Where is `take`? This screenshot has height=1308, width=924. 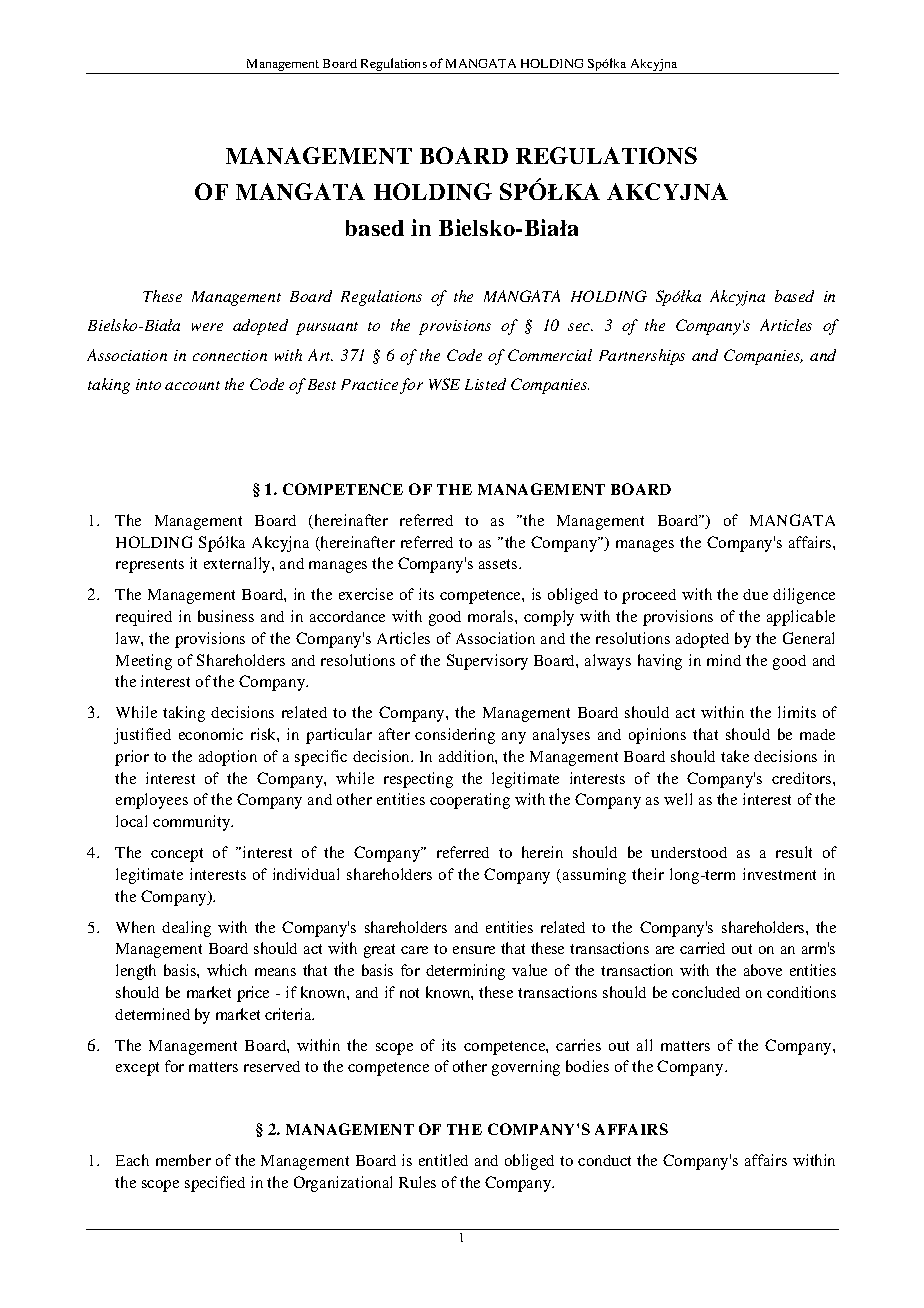
take is located at coordinates (735, 756).
